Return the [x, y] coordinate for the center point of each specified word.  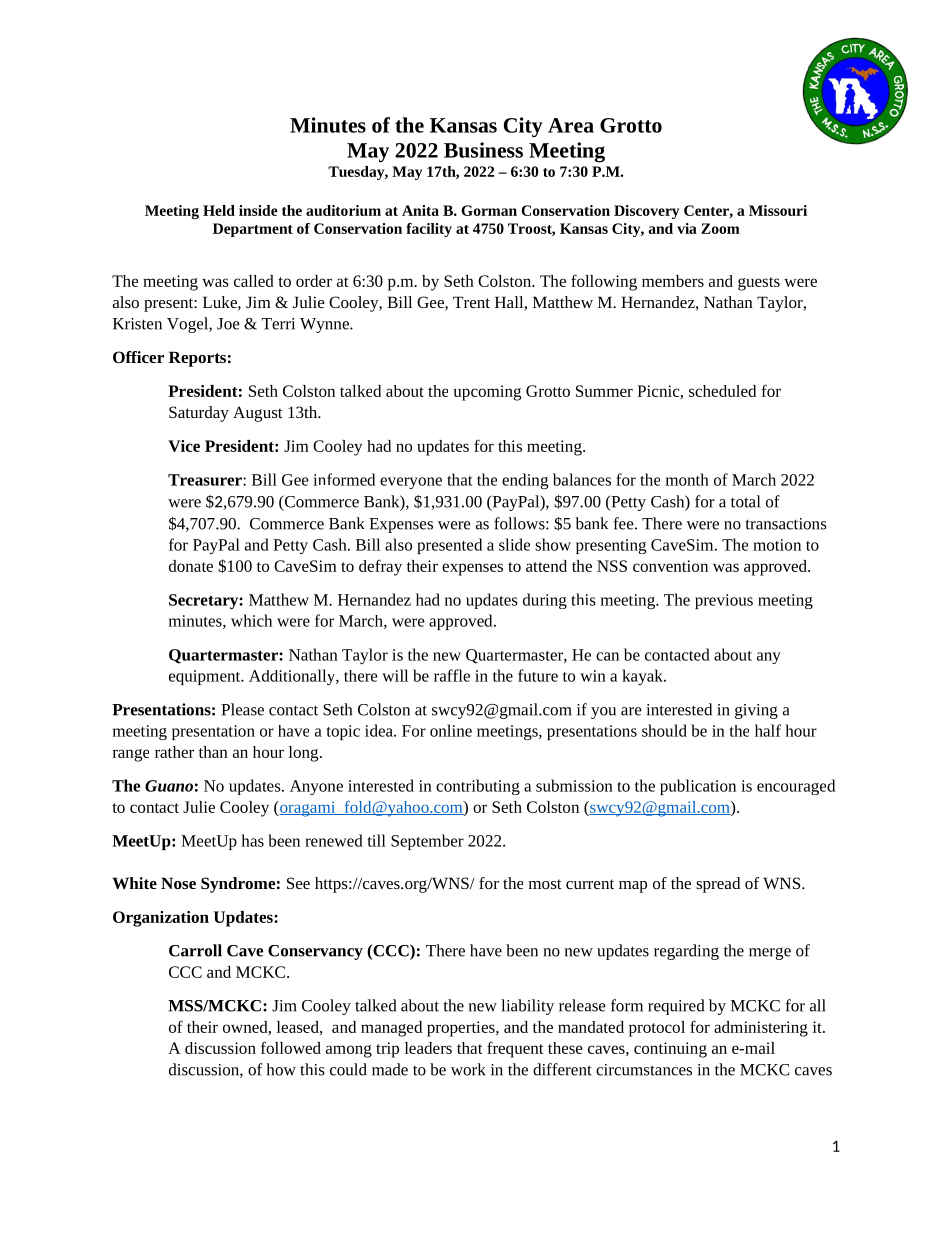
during [545, 601]
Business [483, 150]
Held [219, 210]
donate [191, 566]
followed [291, 1047]
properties [462, 1029]
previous [724, 601]
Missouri [778, 210]
